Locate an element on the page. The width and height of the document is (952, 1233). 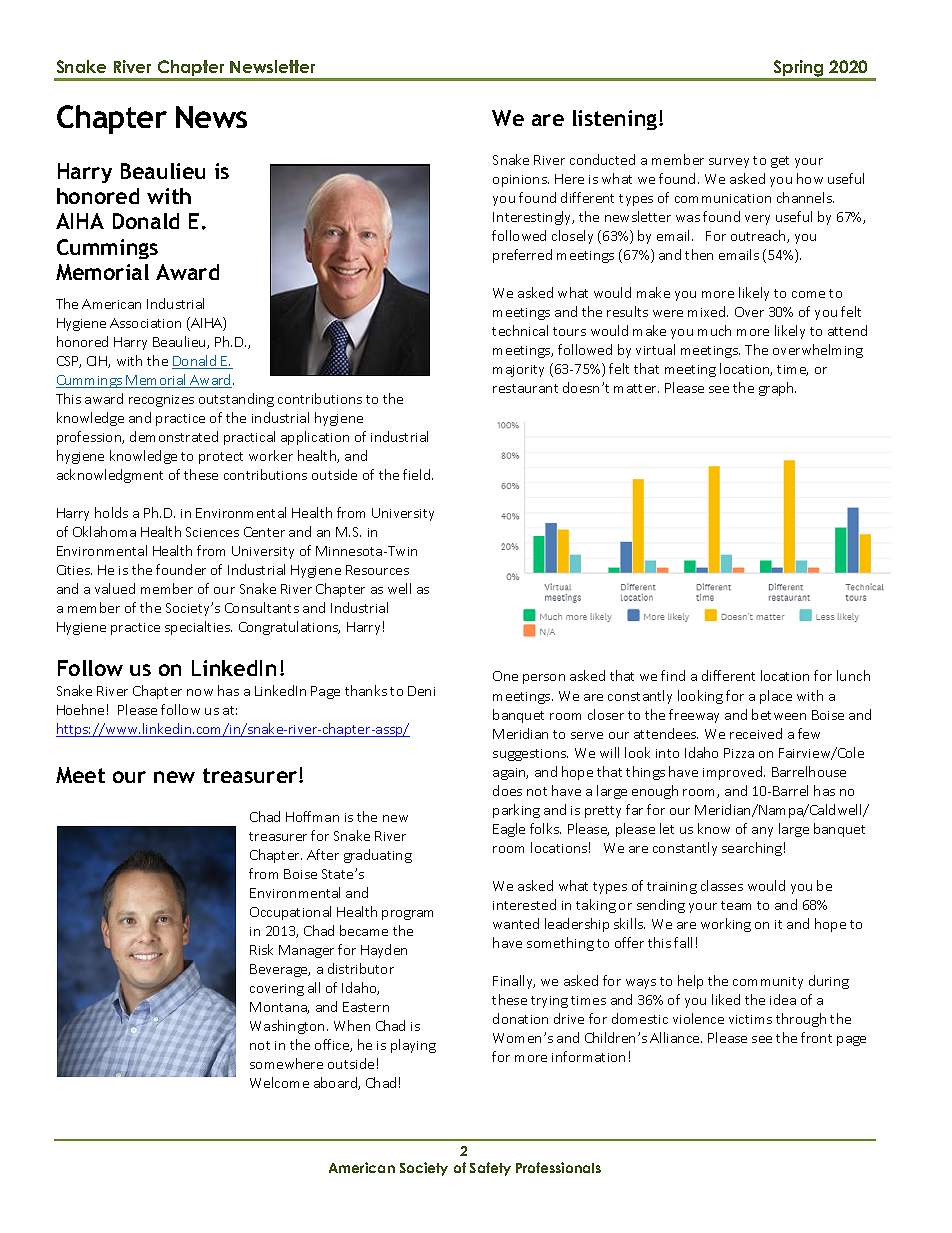
get is located at coordinates (780, 162).
